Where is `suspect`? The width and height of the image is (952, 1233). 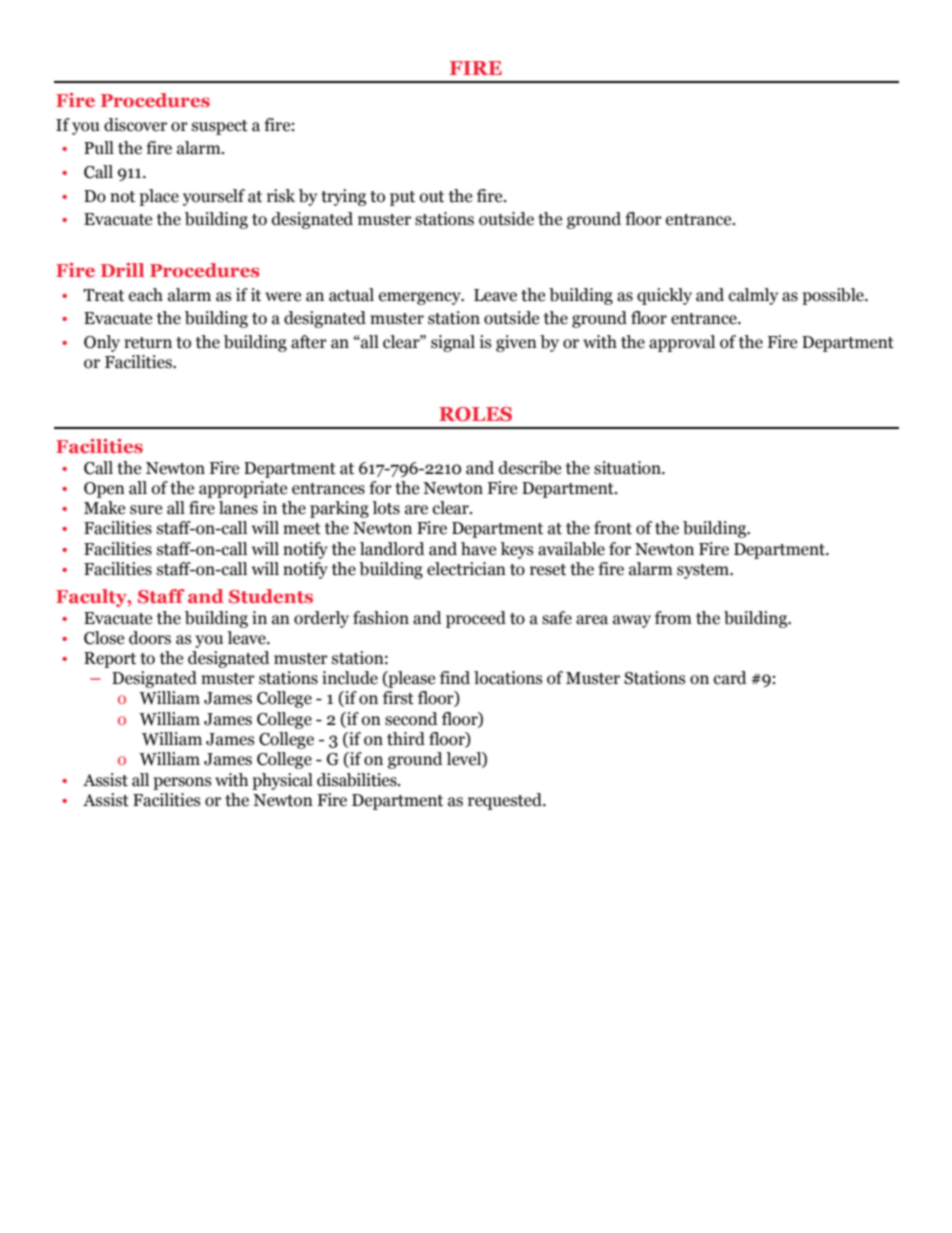 suspect is located at coordinates (220, 127).
